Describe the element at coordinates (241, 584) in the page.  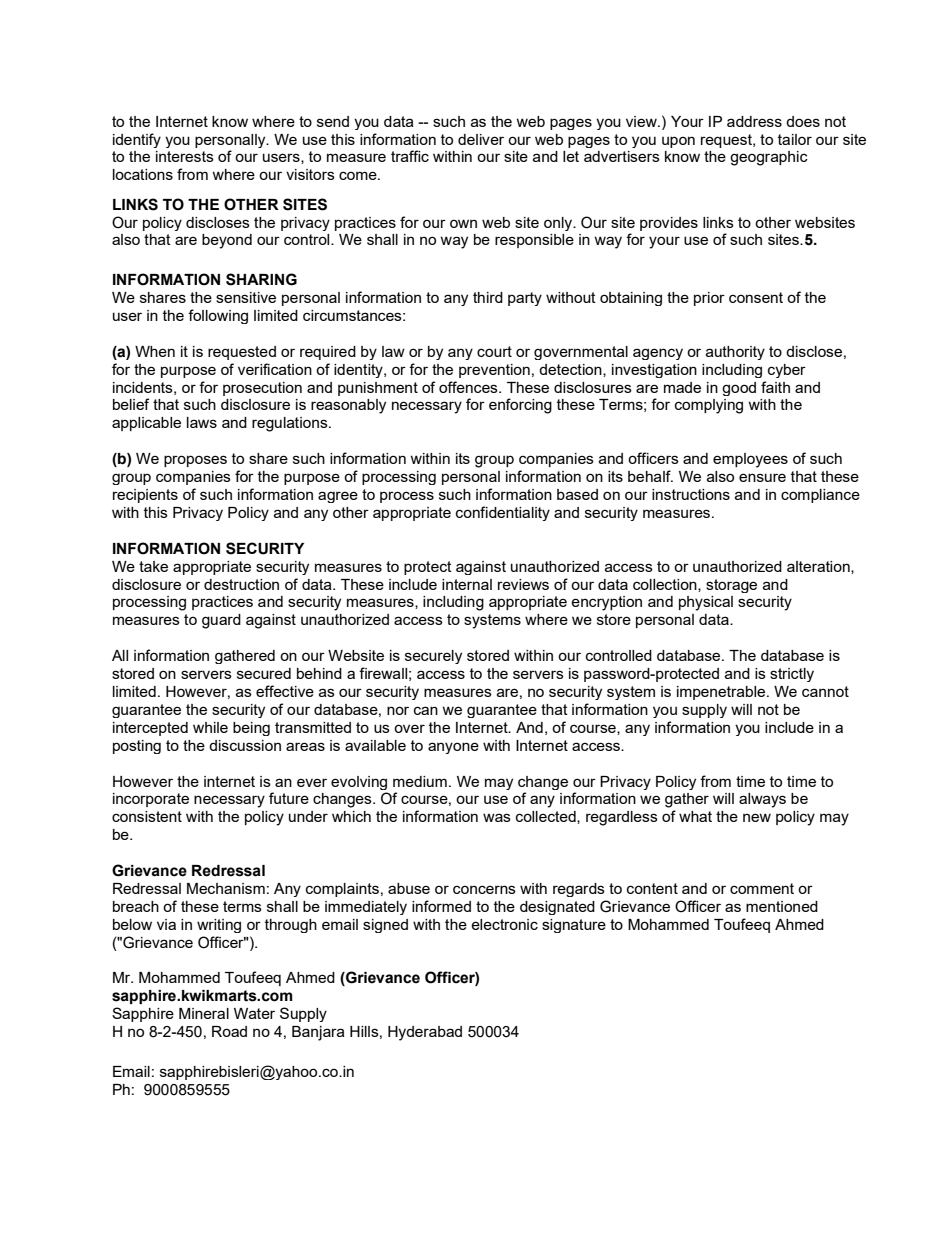
I see `destruction` at that location.
